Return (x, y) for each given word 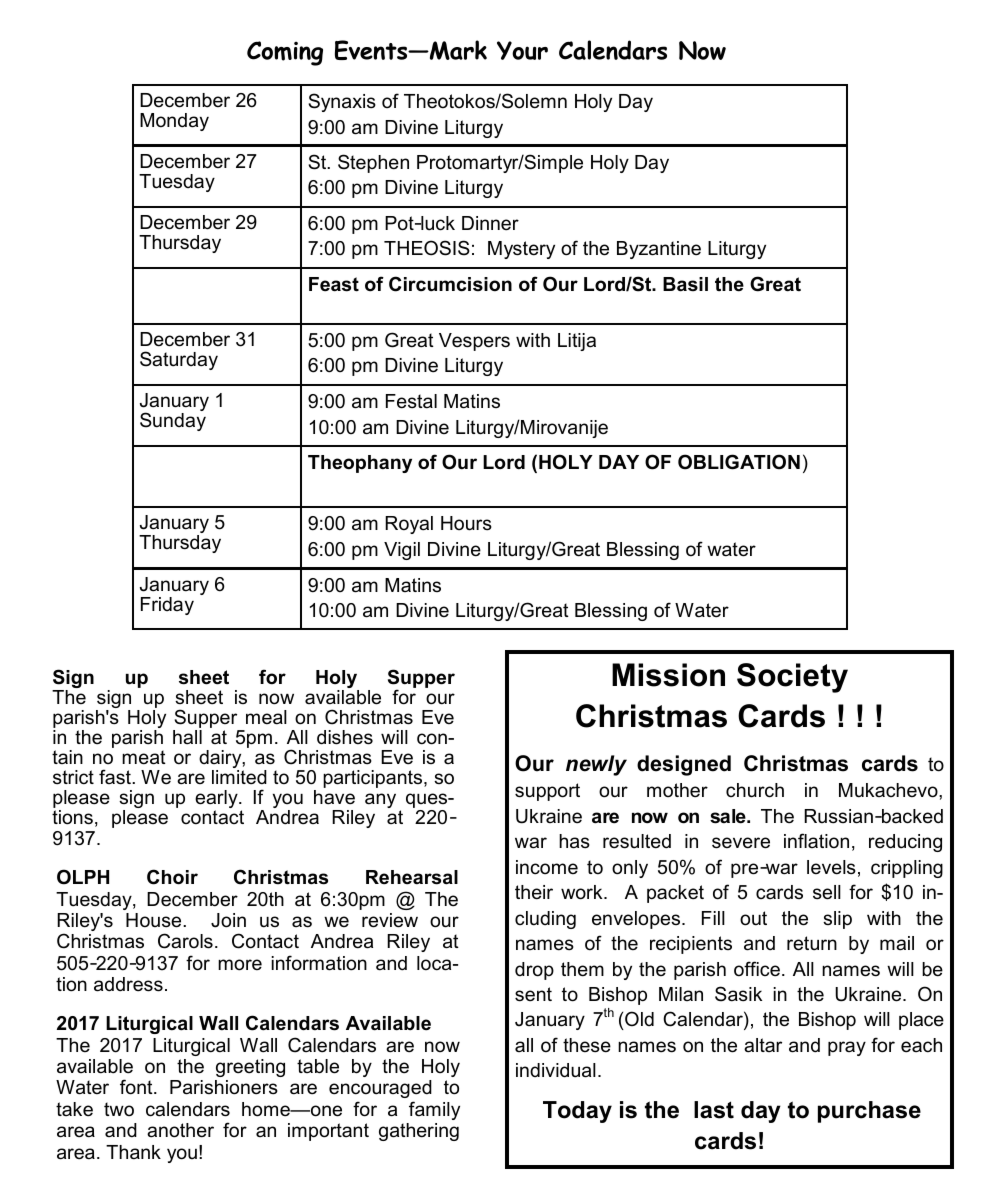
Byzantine (659, 250)
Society (792, 678)
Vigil (402, 551)
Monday (174, 122)
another (180, 1130)
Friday (167, 606)
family (434, 1110)
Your (522, 50)
